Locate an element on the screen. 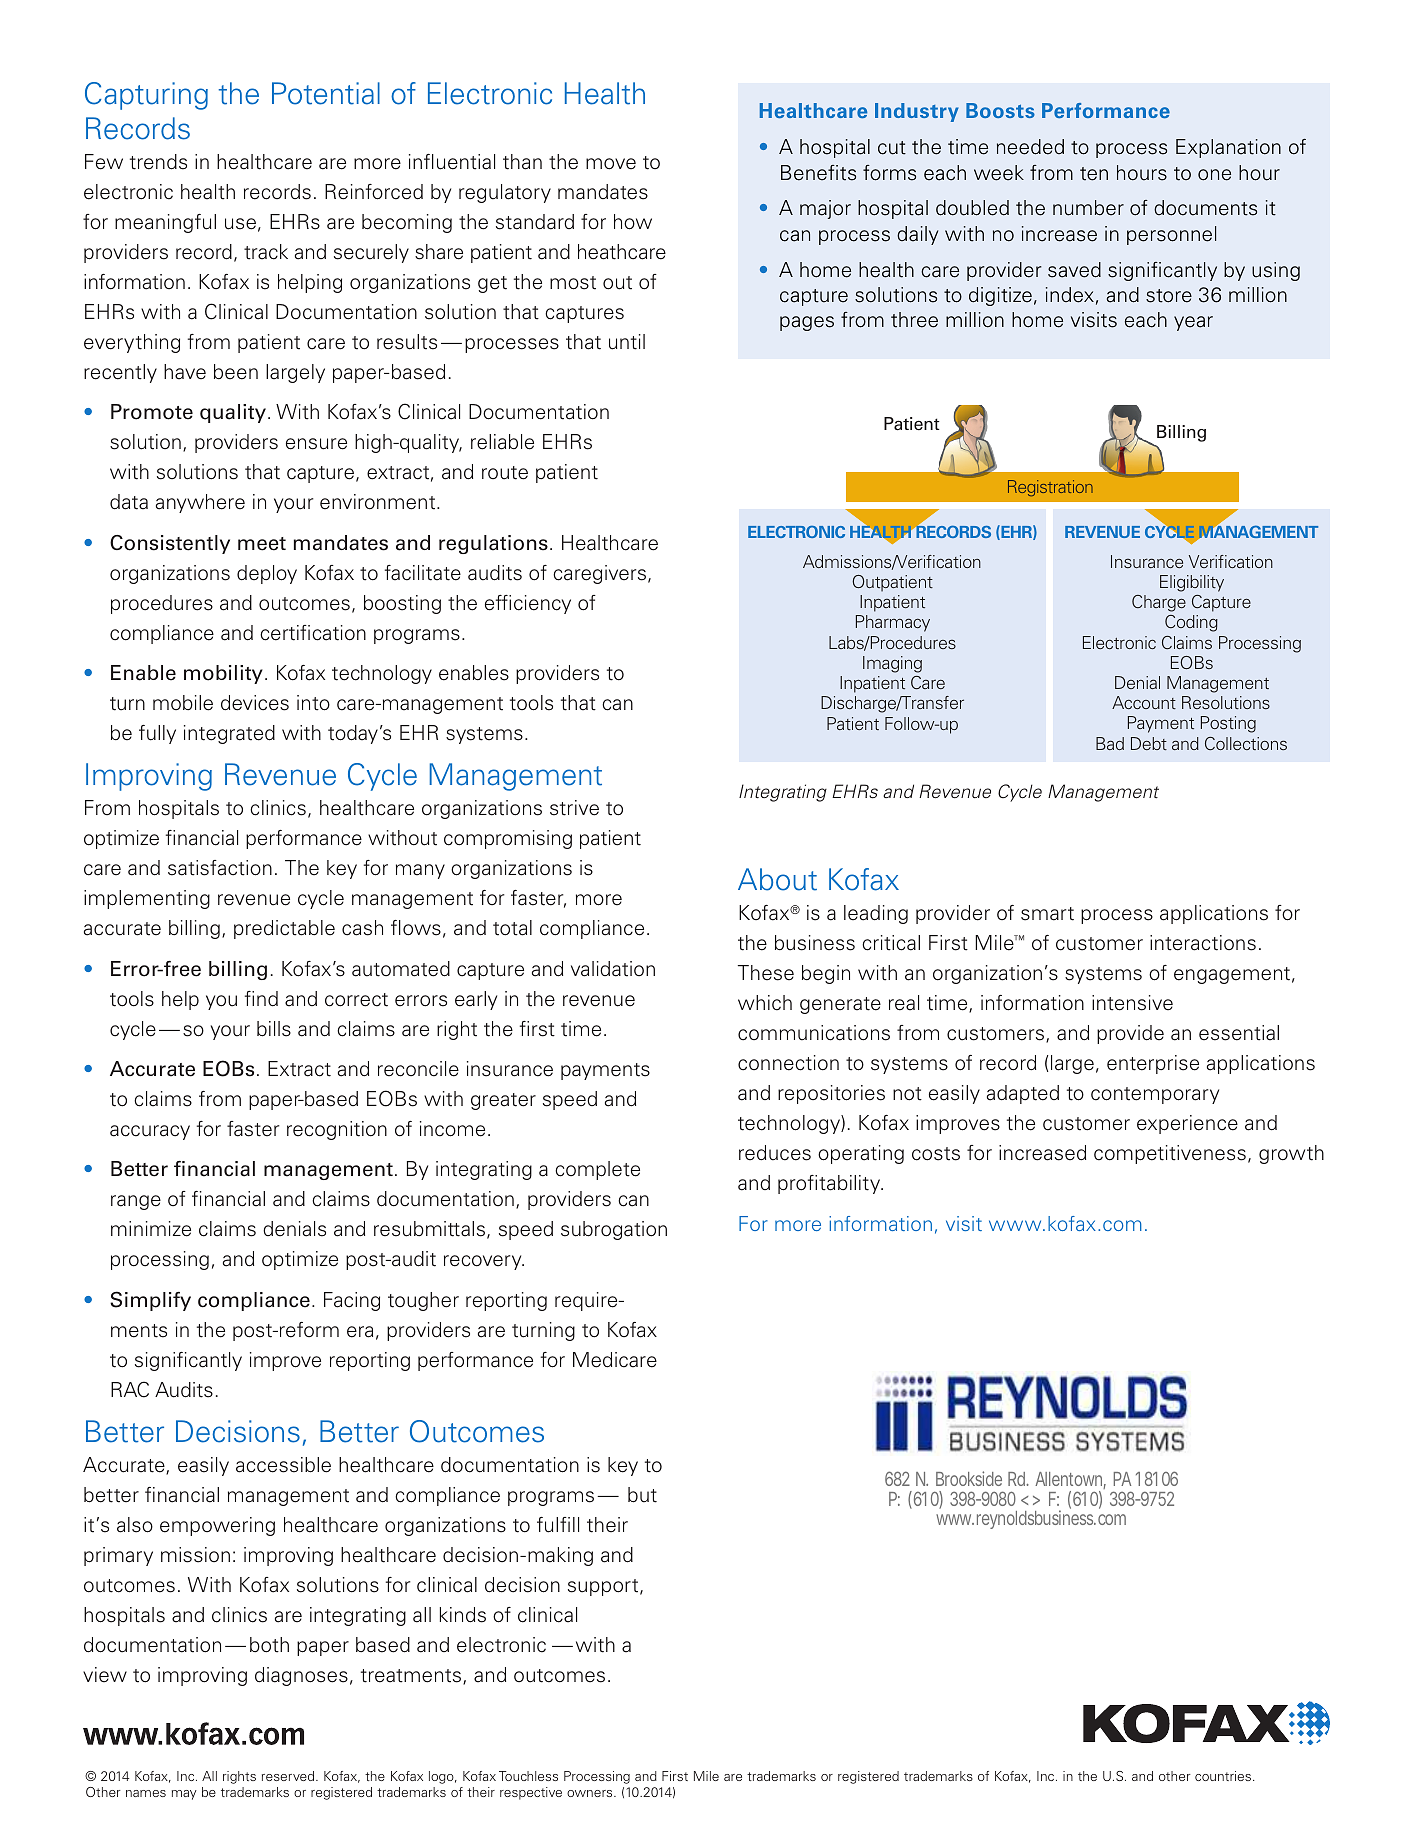 Image resolution: width=1413 pixels, height=1828 pixels. trends is located at coordinates (158, 162).
